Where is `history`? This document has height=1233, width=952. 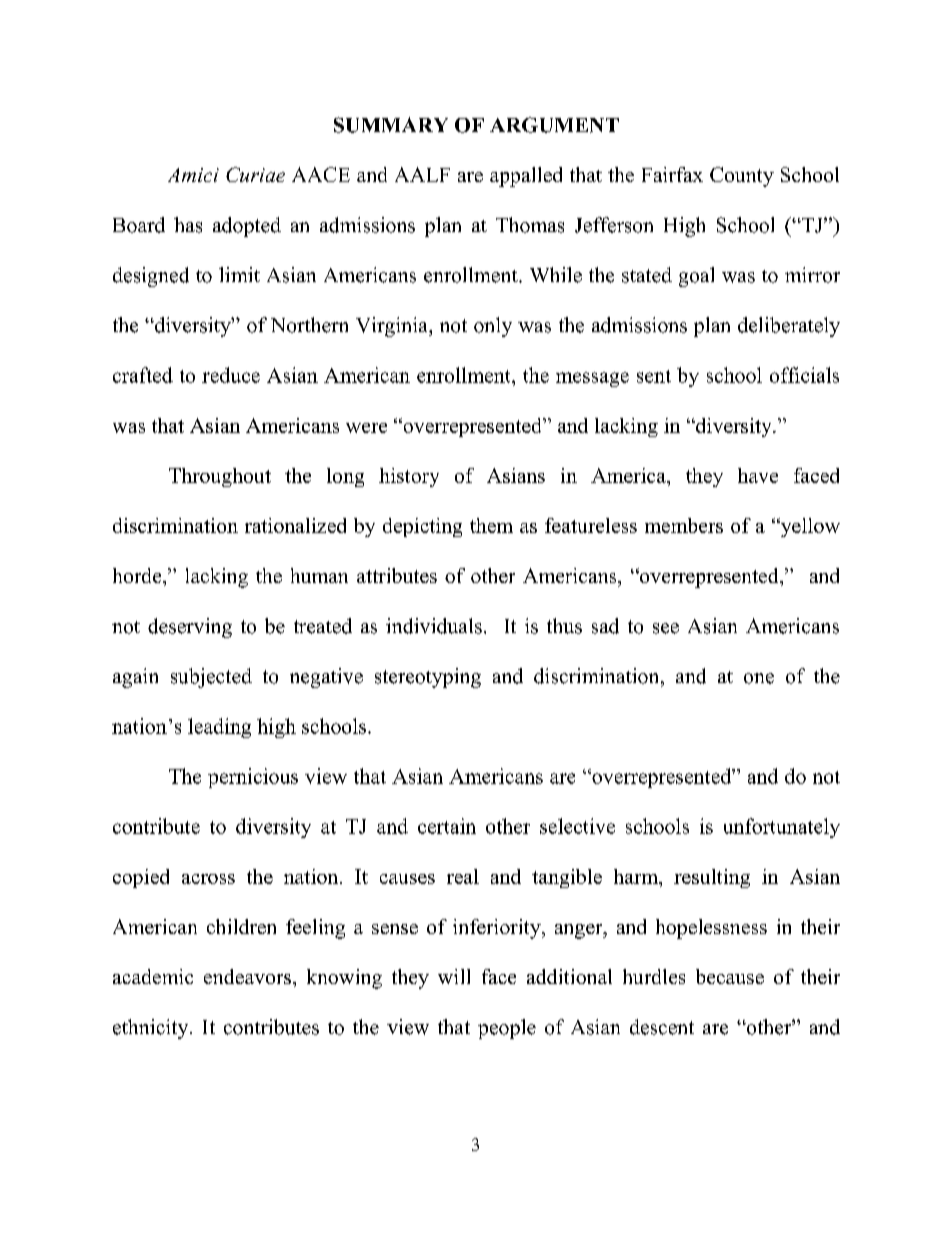 history is located at coordinates (409, 477).
